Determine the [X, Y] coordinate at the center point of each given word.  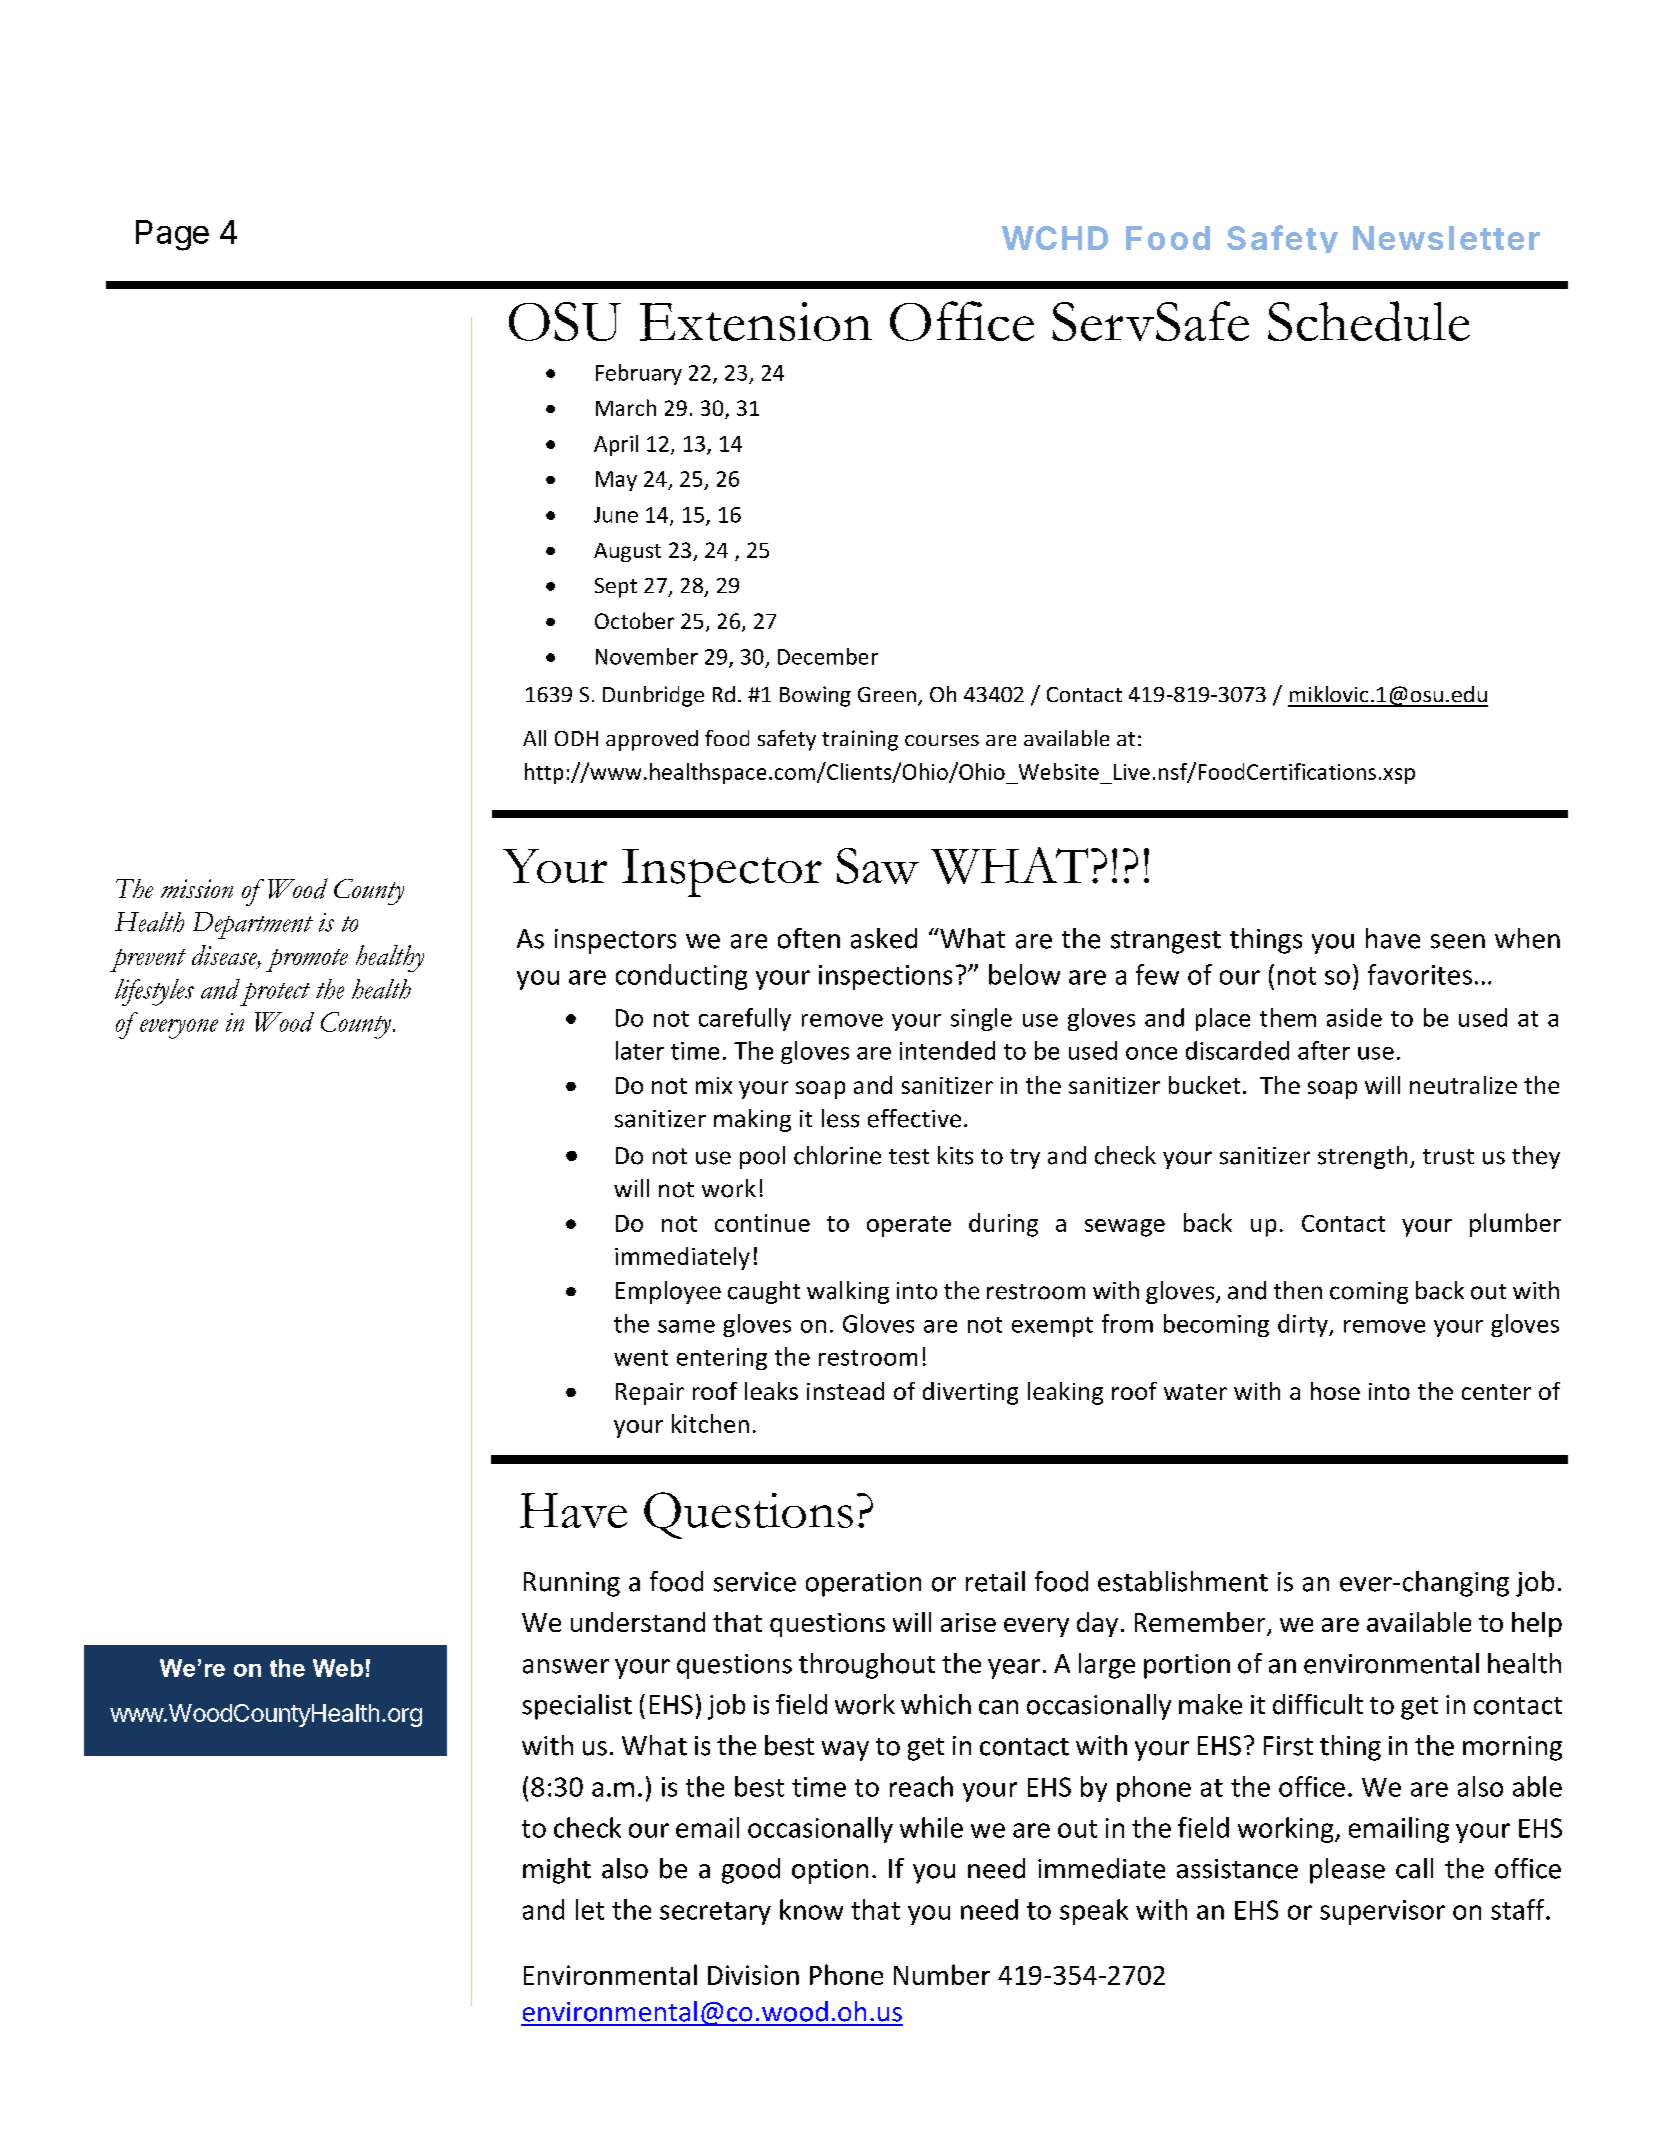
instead [845, 1391]
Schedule [1369, 321]
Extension [756, 321]
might [557, 1871]
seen [1458, 941]
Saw [878, 866]
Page [172, 235]
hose [1335, 1391]
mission [197, 888]
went [641, 1358]
